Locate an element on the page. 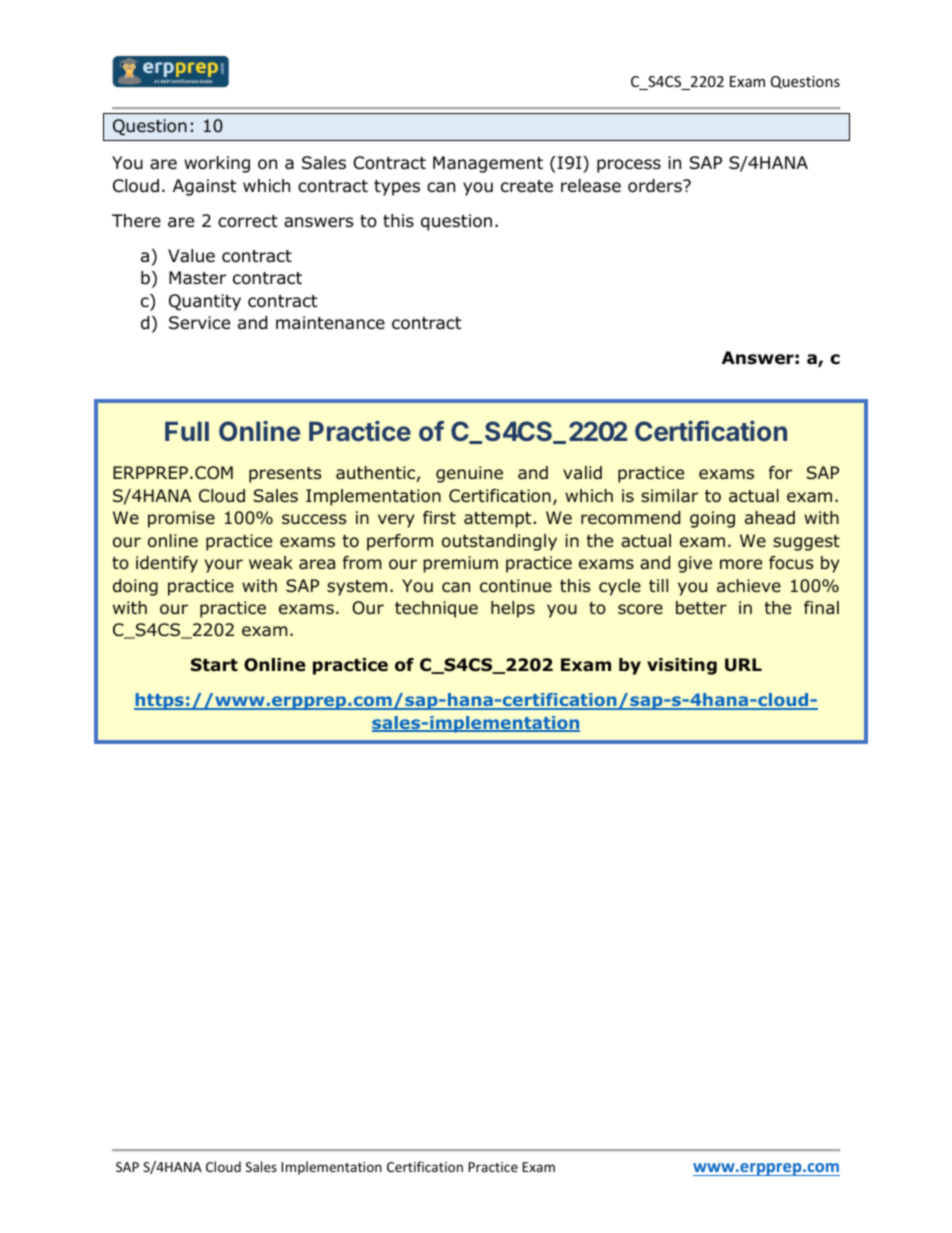  outstandingly is located at coordinates (499, 542).
